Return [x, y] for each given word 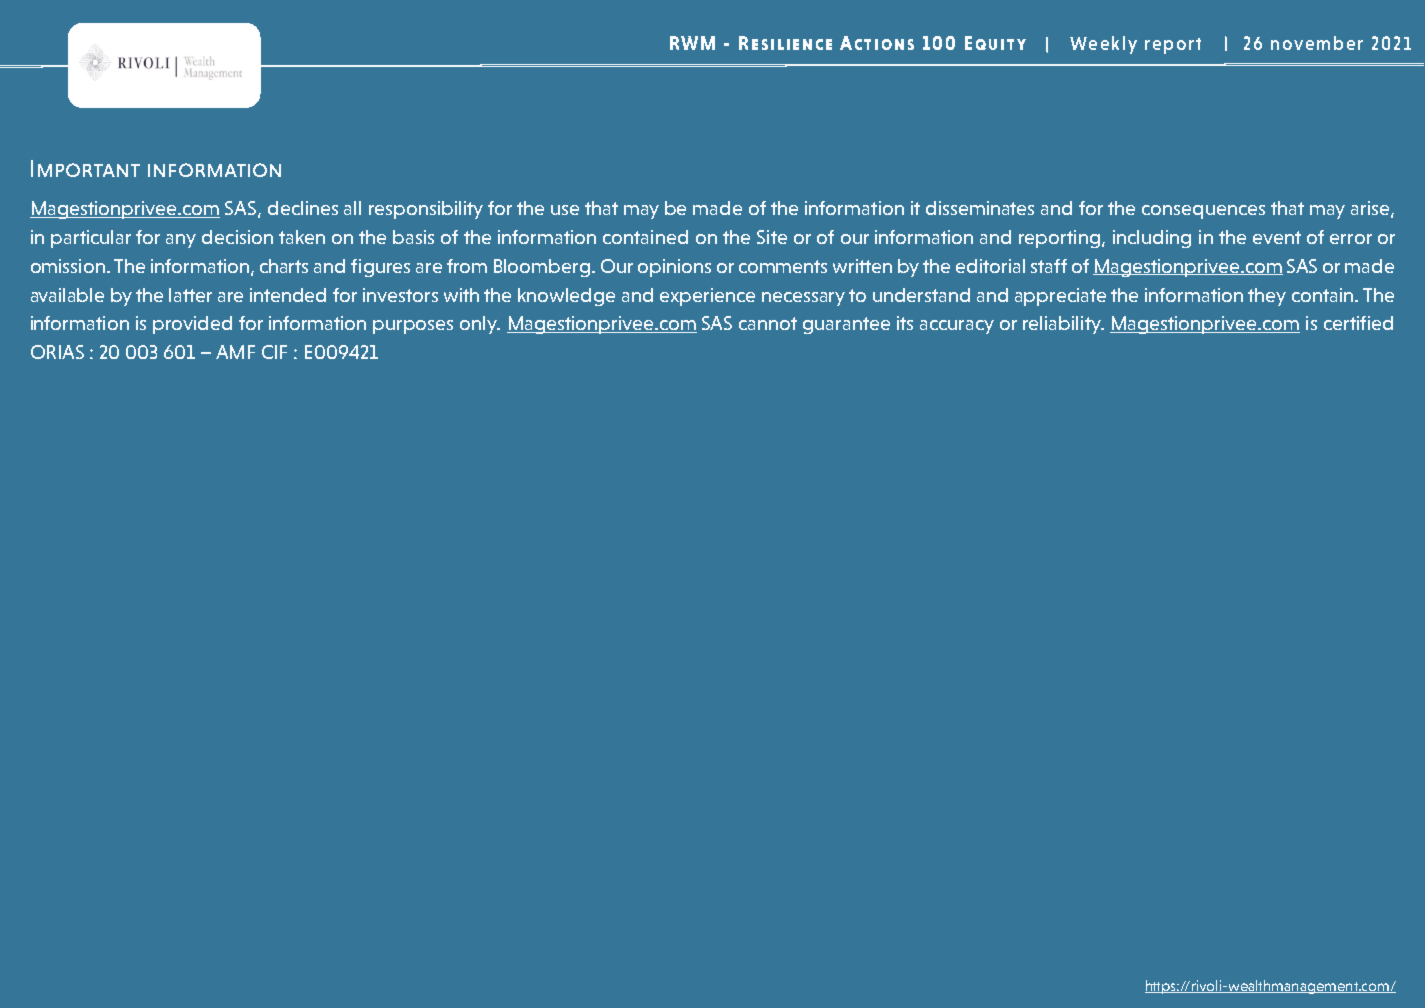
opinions [674, 268]
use [565, 210]
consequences [1203, 212]
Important [85, 168]
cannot [768, 323]
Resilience [785, 43]
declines [303, 208]
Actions [877, 43]
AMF [235, 352]
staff [1049, 266]
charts [284, 266]
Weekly [1103, 45]
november [1317, 43]
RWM [692, 43]
